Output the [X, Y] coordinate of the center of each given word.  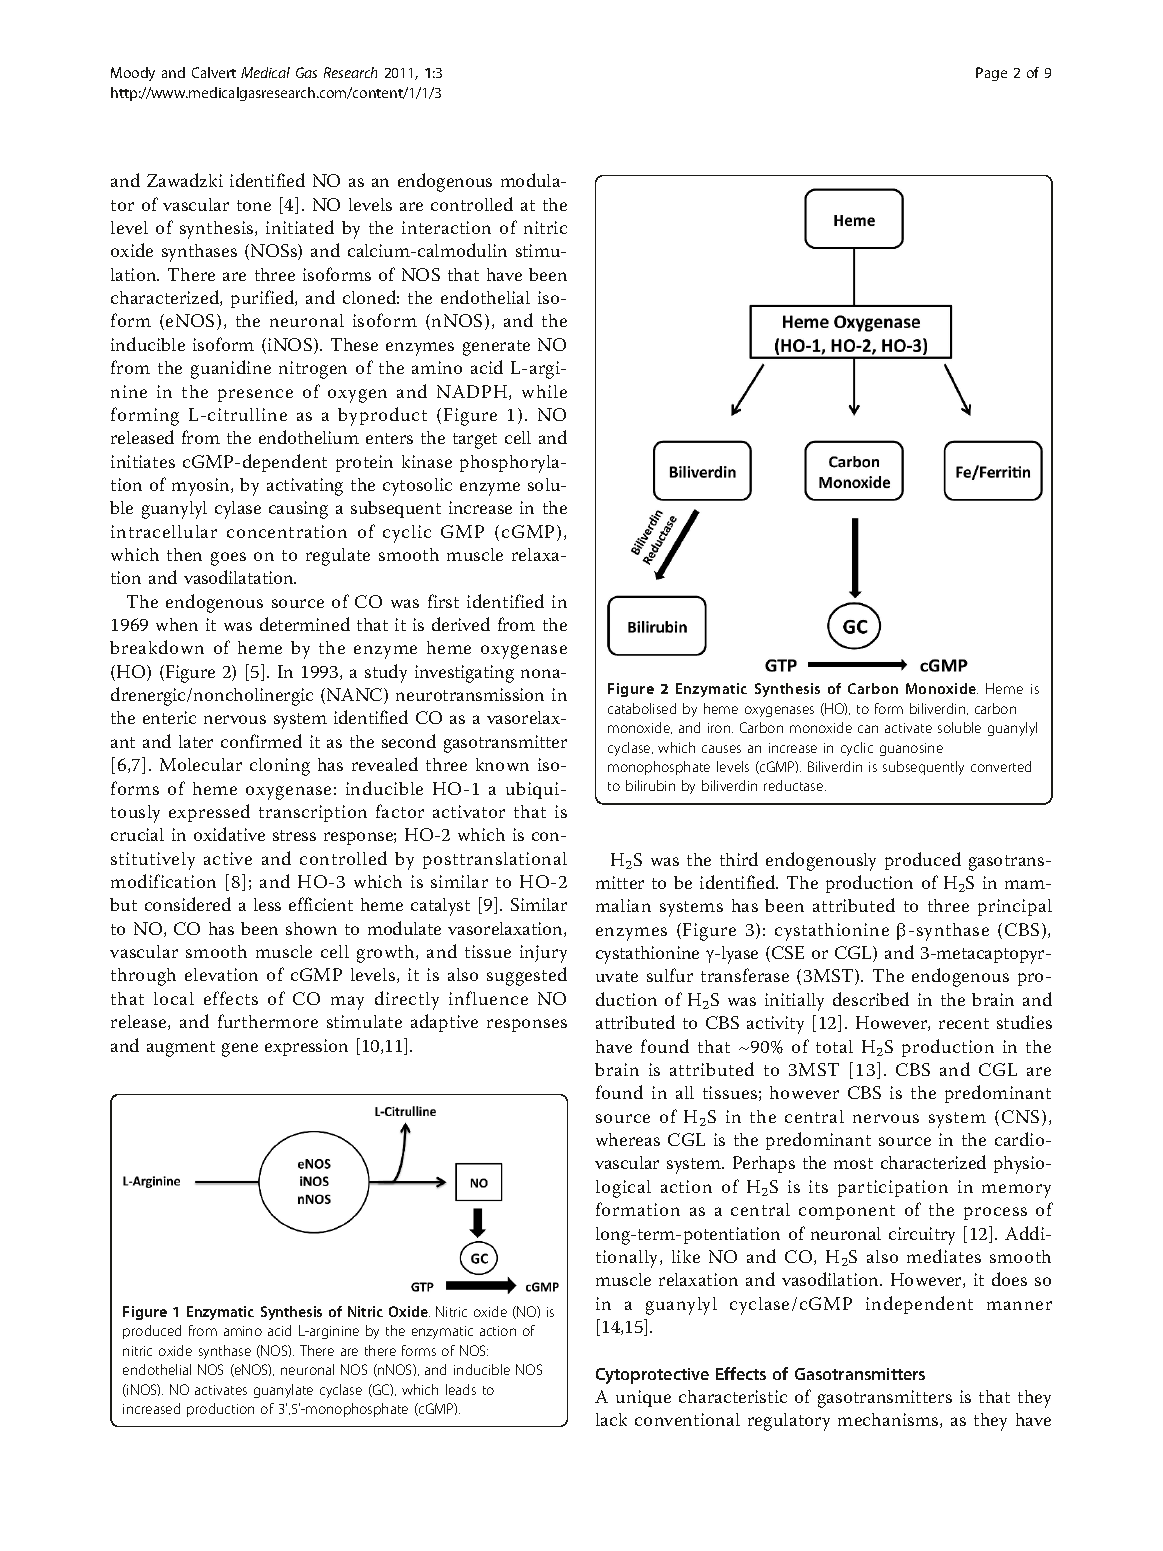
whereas [628, 1139]
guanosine [911, 749]
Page [991, 74]
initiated [300, 227]
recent [964, 1023]
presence [255, 395]
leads [461, 1389]
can [868, 729]
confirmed [261, 741]
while [544, 391]
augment [181, 1049]
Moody [133, 74]
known [502, 764]
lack [611, 1419]
